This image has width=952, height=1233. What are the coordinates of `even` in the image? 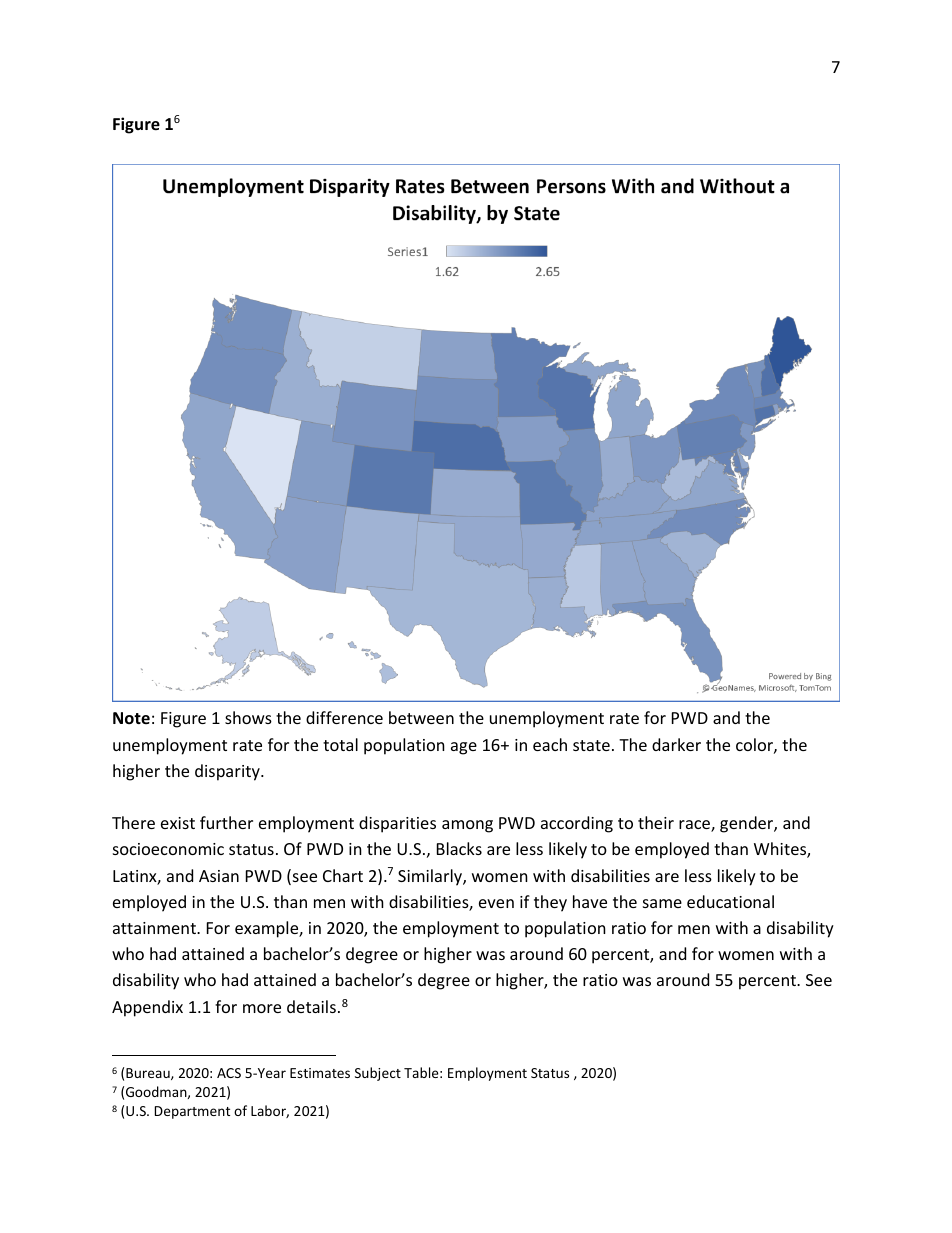 It's located at (496, 903).
